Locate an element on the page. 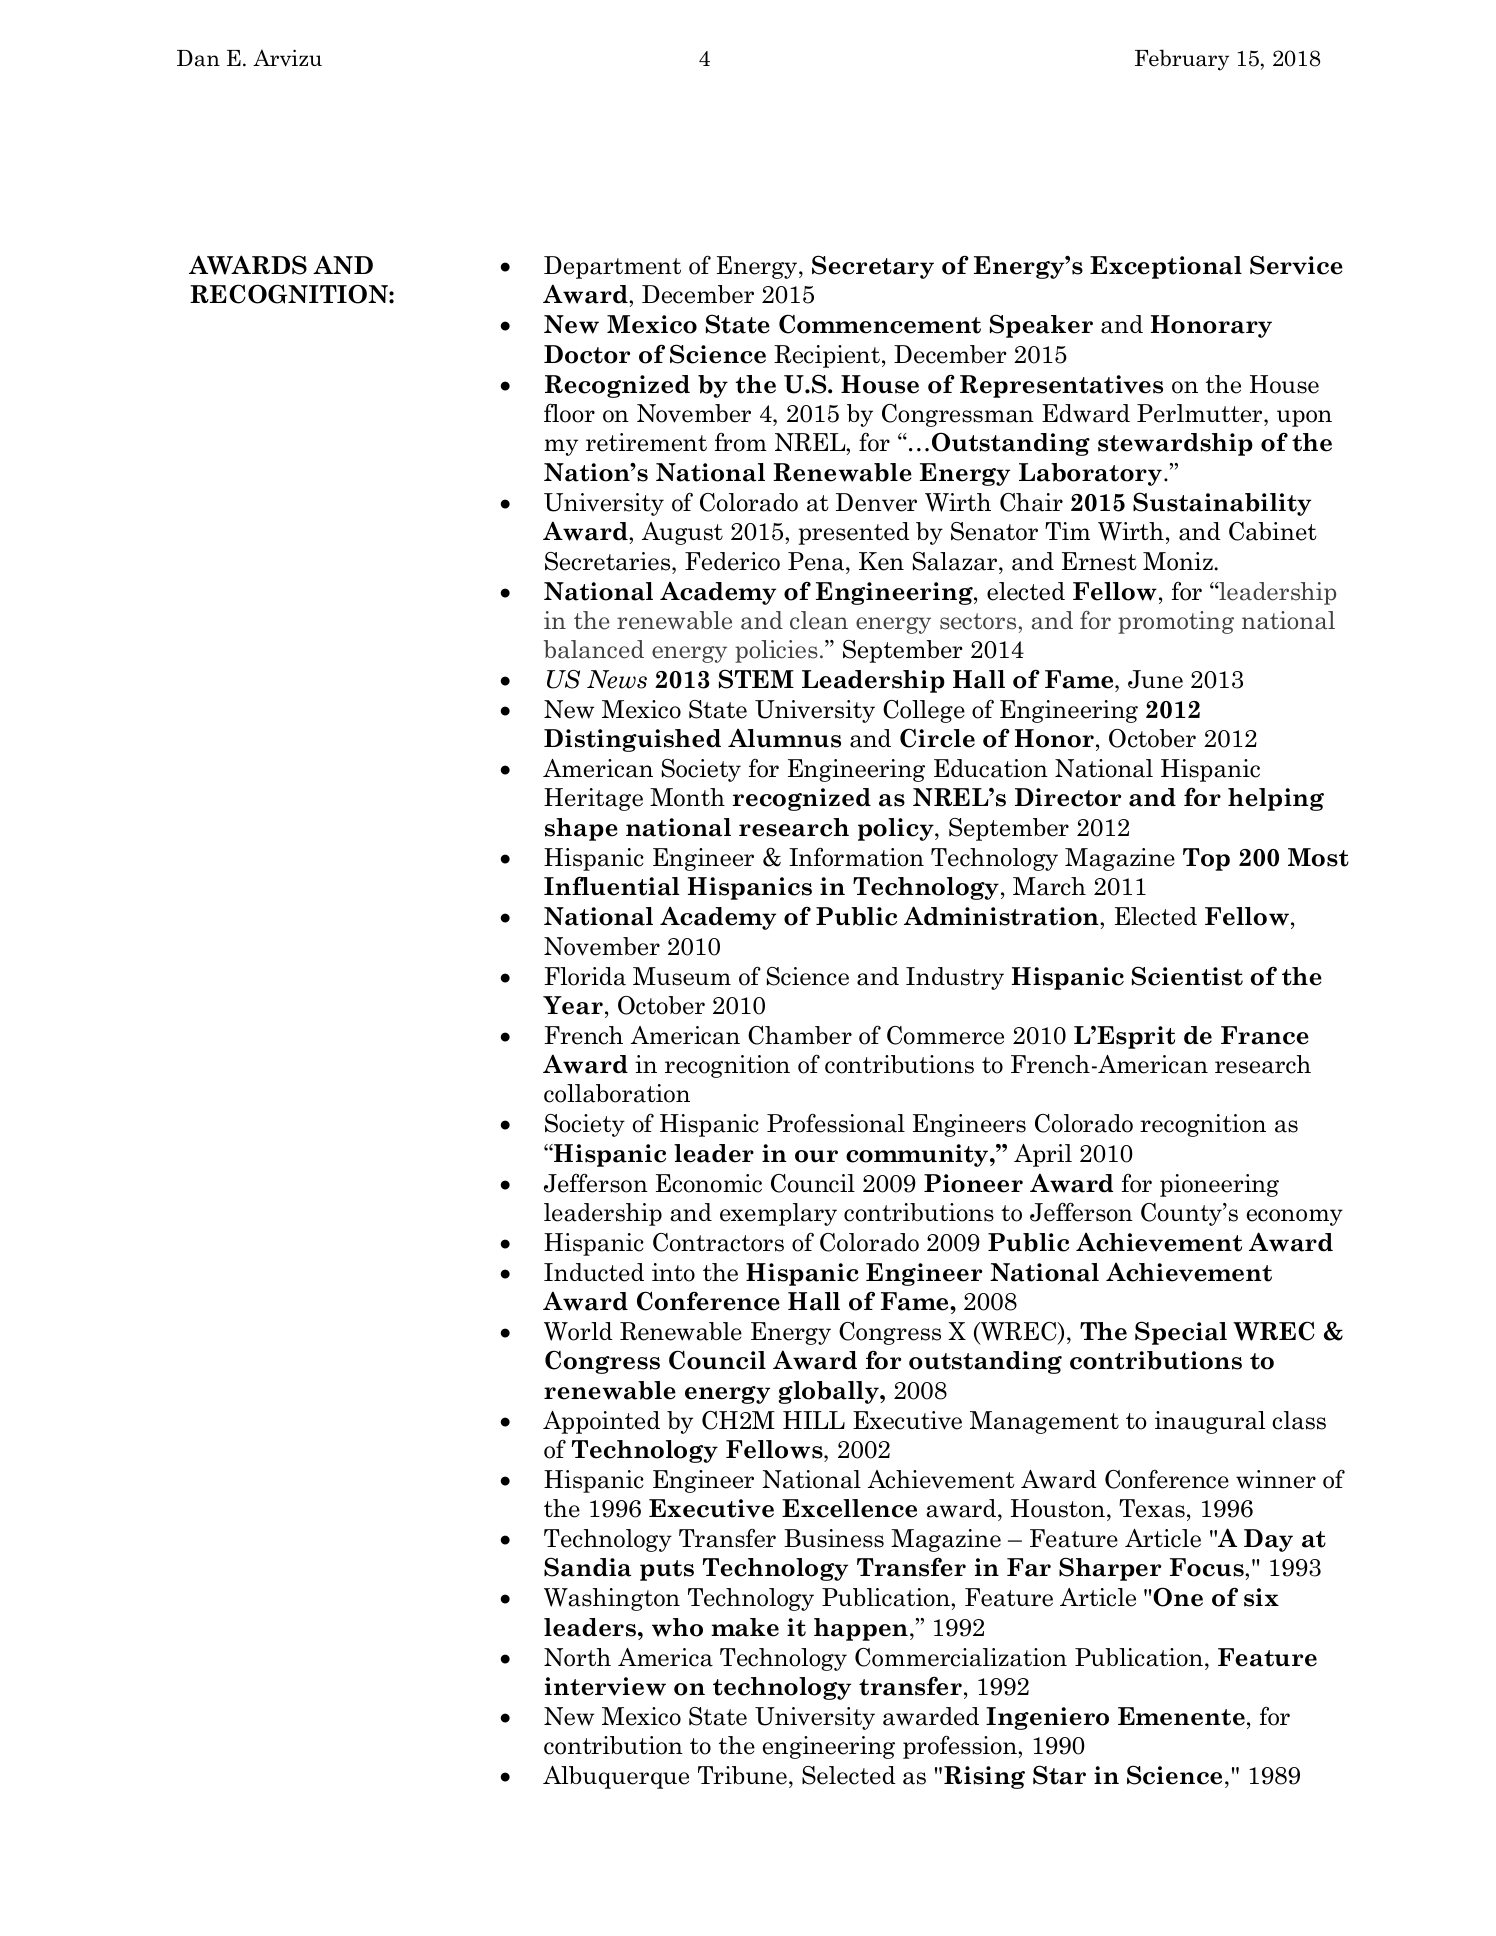  Dan is located at coordinates (198, 58).
